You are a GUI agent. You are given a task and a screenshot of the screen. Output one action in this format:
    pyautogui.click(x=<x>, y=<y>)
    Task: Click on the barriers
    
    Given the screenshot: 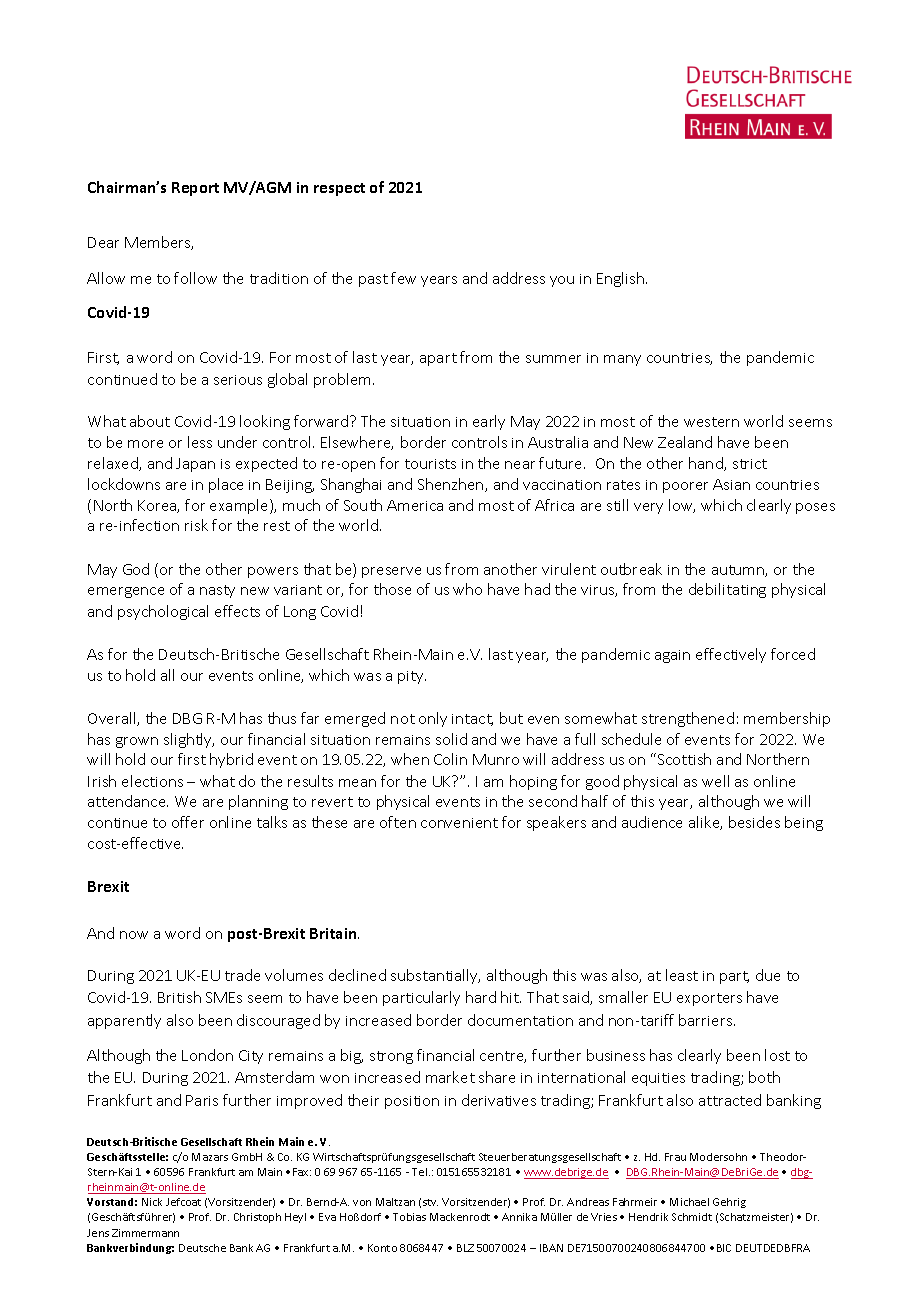 What is the action you would take?
    pyautogui.click(x=707, y=1020)
